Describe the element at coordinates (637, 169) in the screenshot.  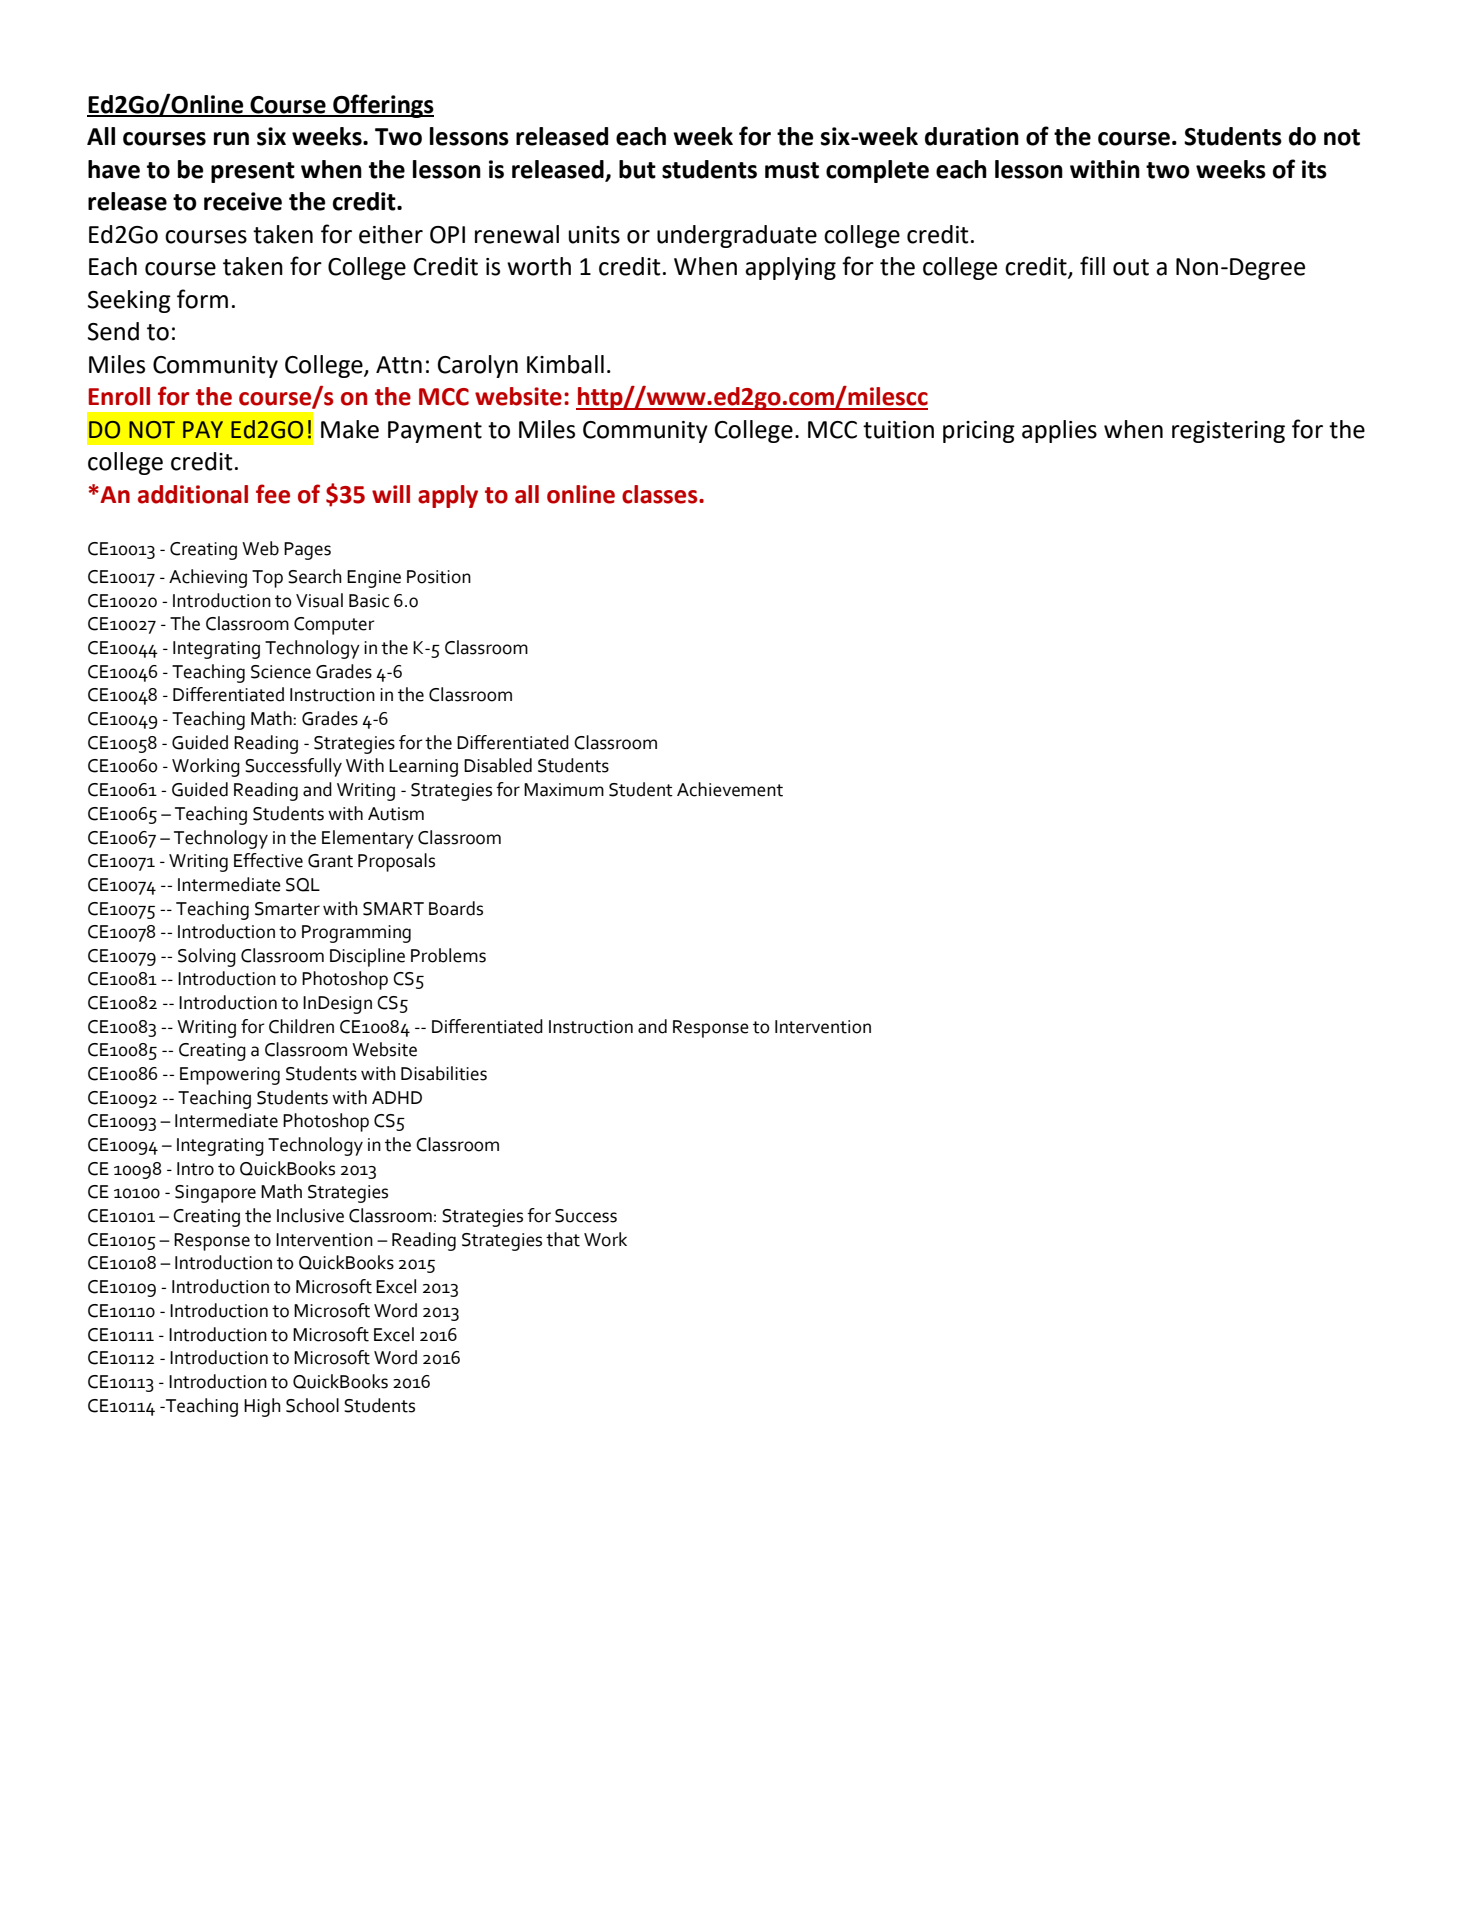
I see `but` at that location.
